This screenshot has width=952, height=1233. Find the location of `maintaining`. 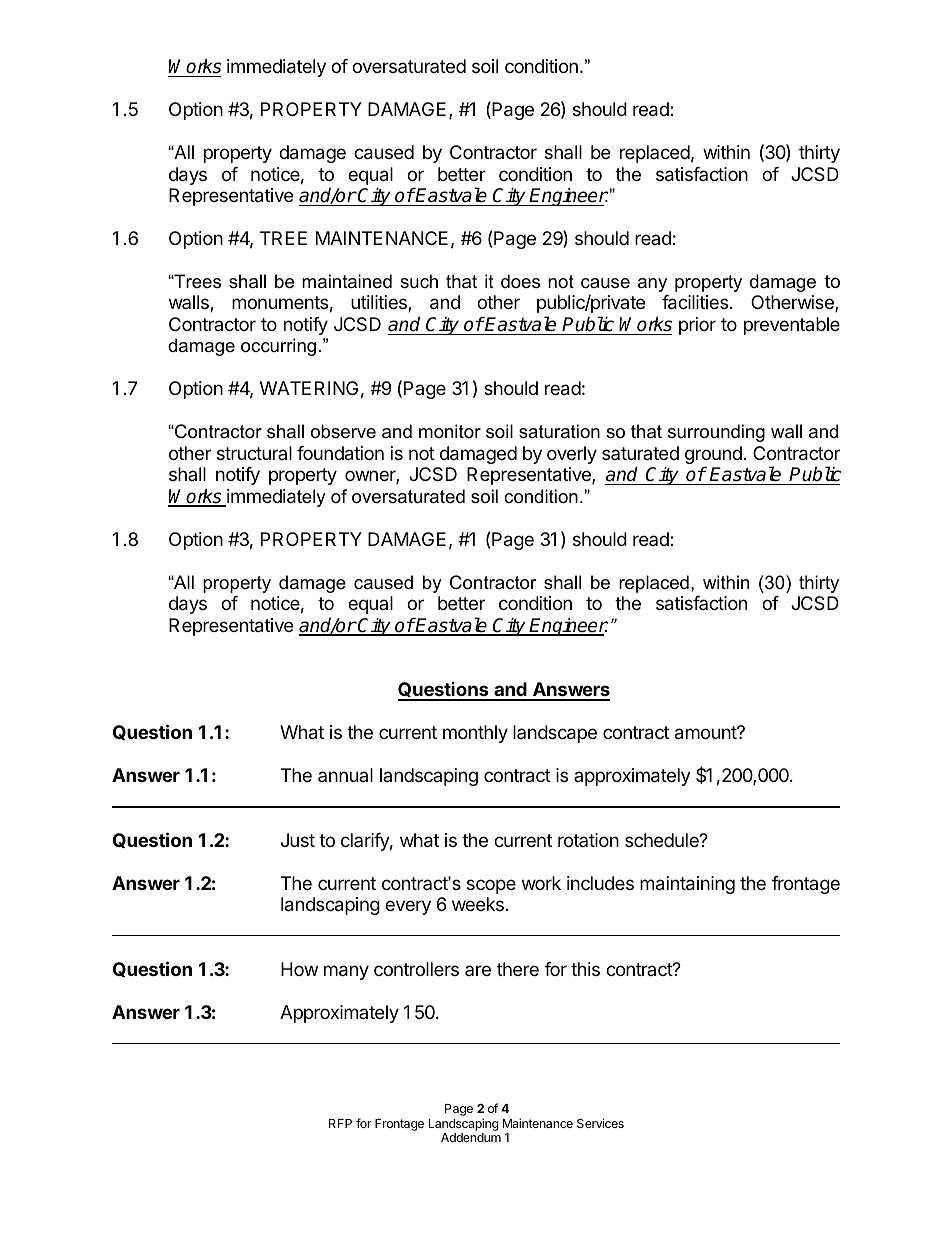

maintaining is located at coordinates (687, 885).
